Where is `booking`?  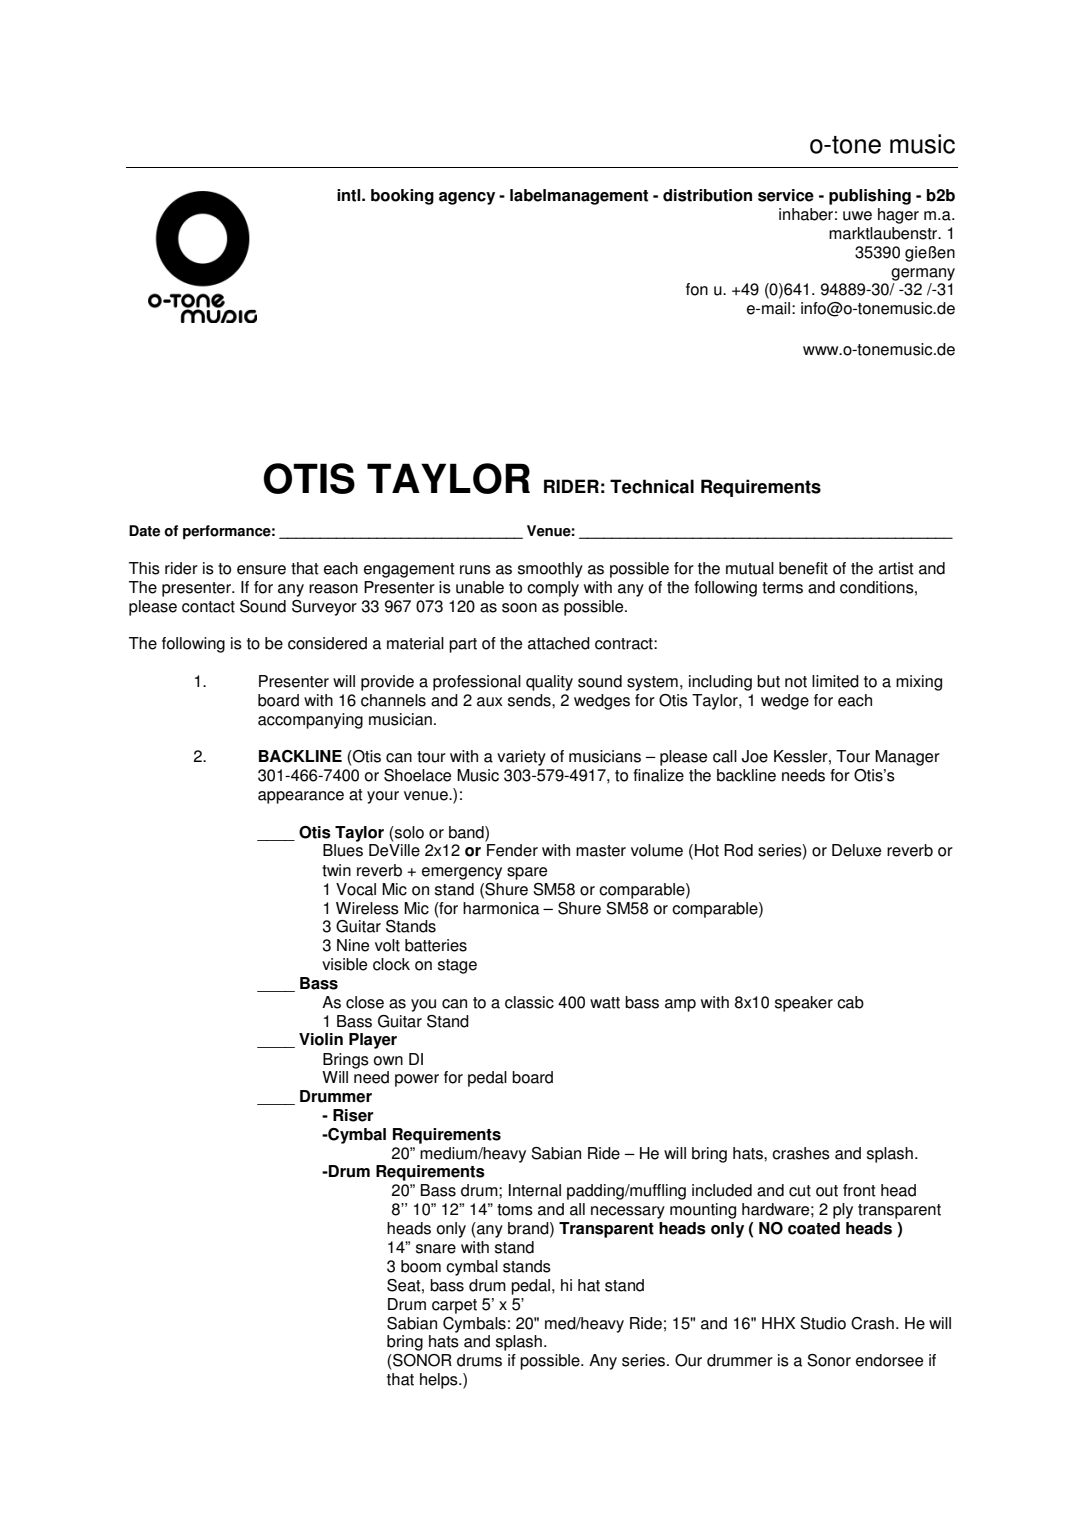 booking is located at coordinates (402, 197).
